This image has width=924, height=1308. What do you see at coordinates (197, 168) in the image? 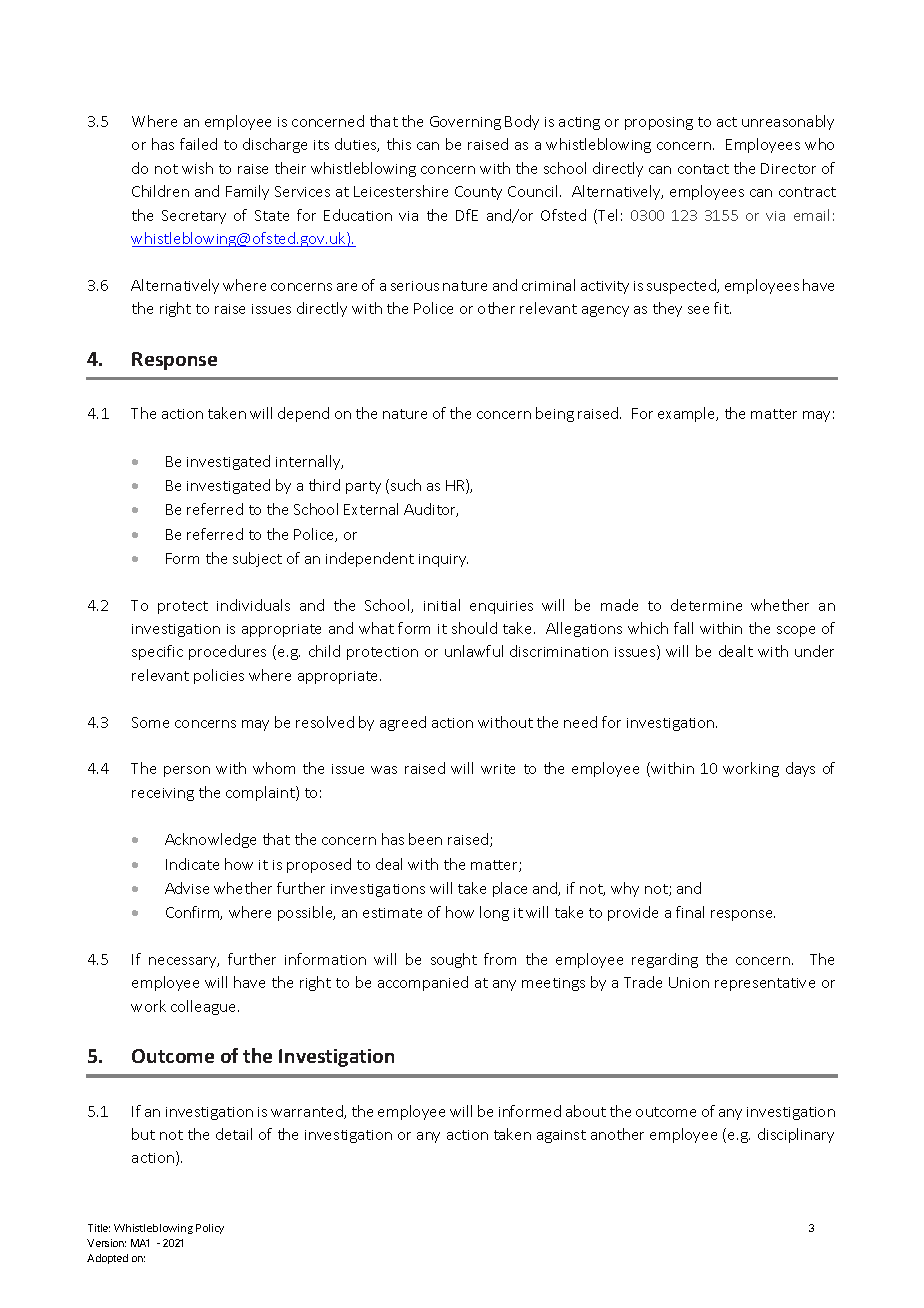
I see `wish` at bounding box center [197, 168].
